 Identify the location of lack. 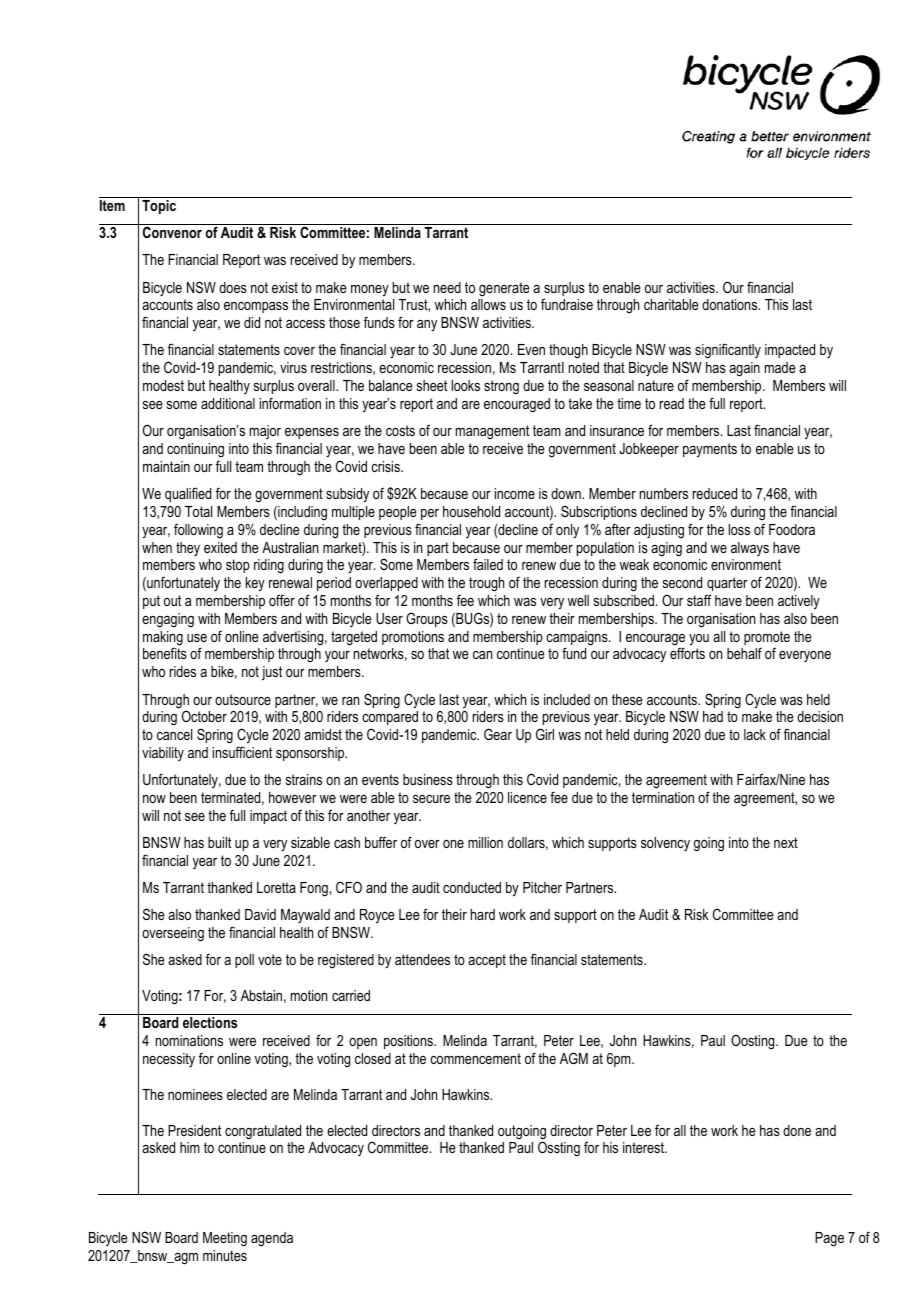
(755, 734).
